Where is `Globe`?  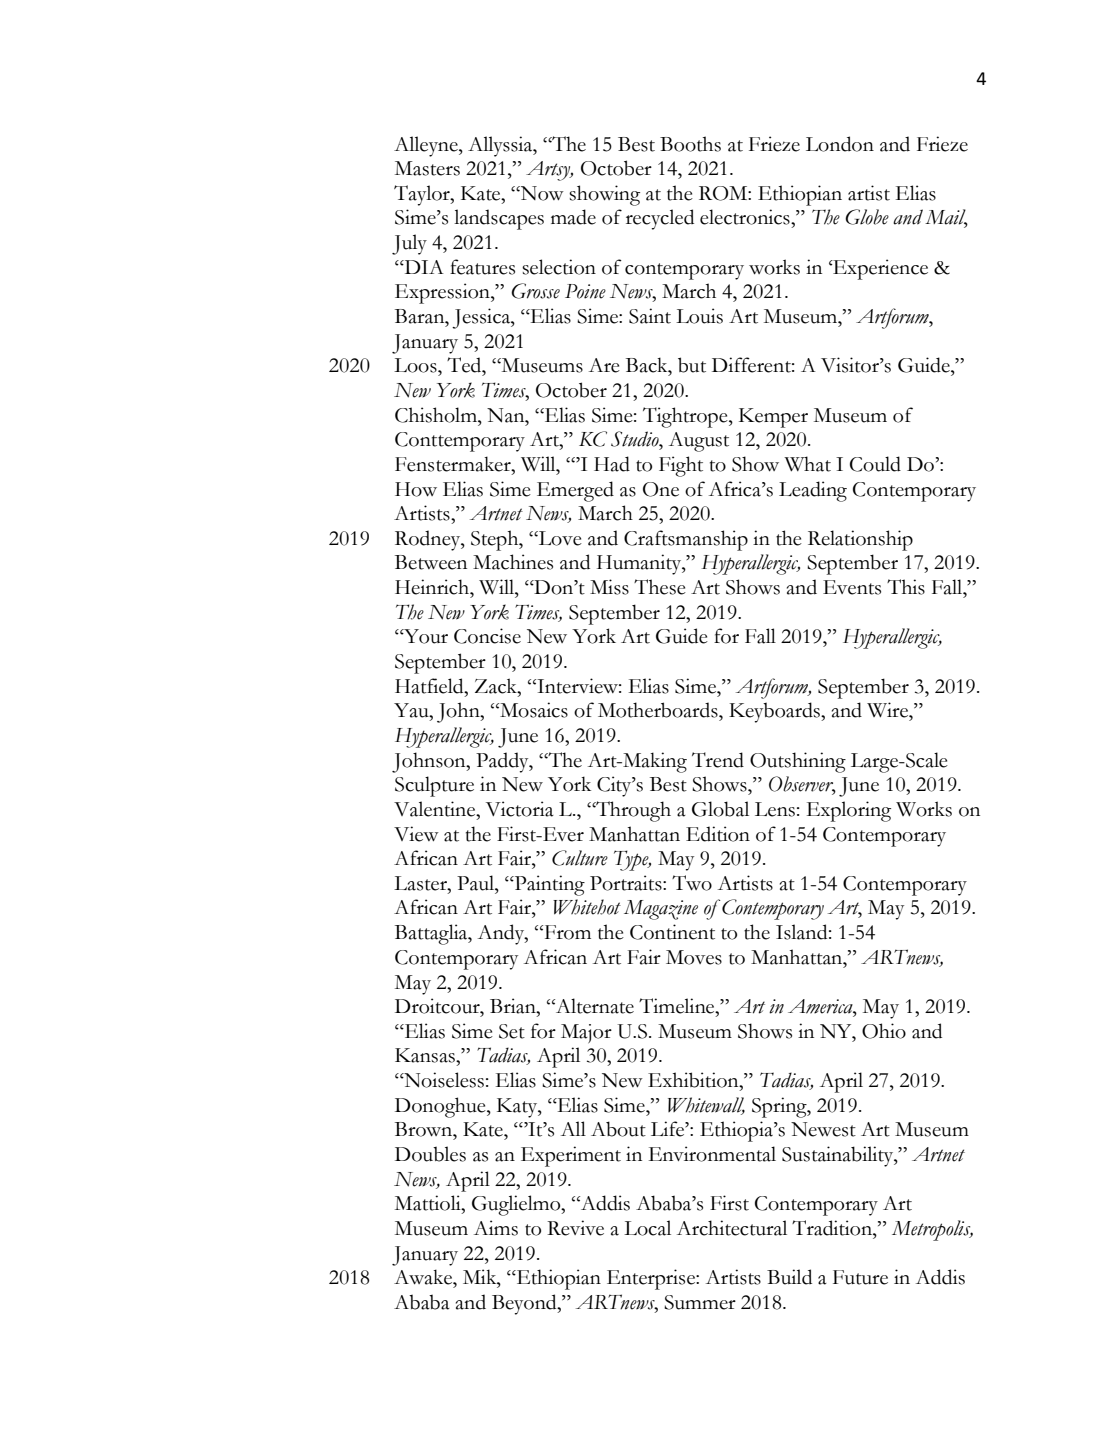
Globe is located at coordinates (867, 217).
